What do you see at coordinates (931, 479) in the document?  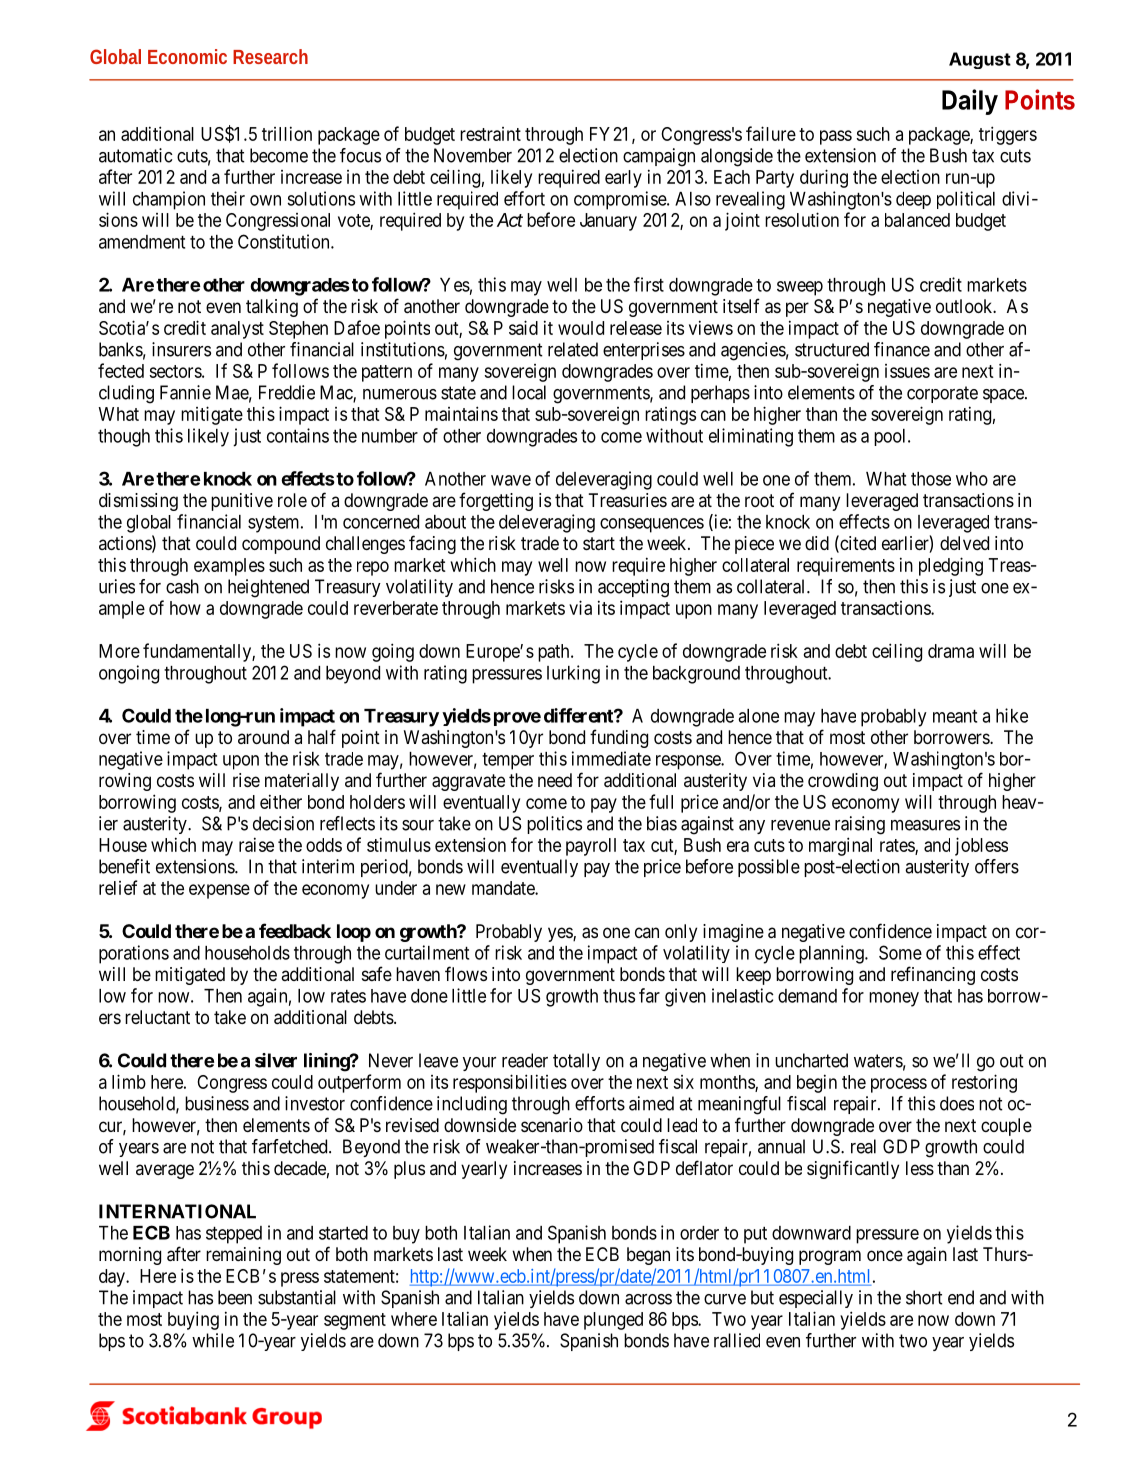 I see `those` at bounding box center [931, 479].
